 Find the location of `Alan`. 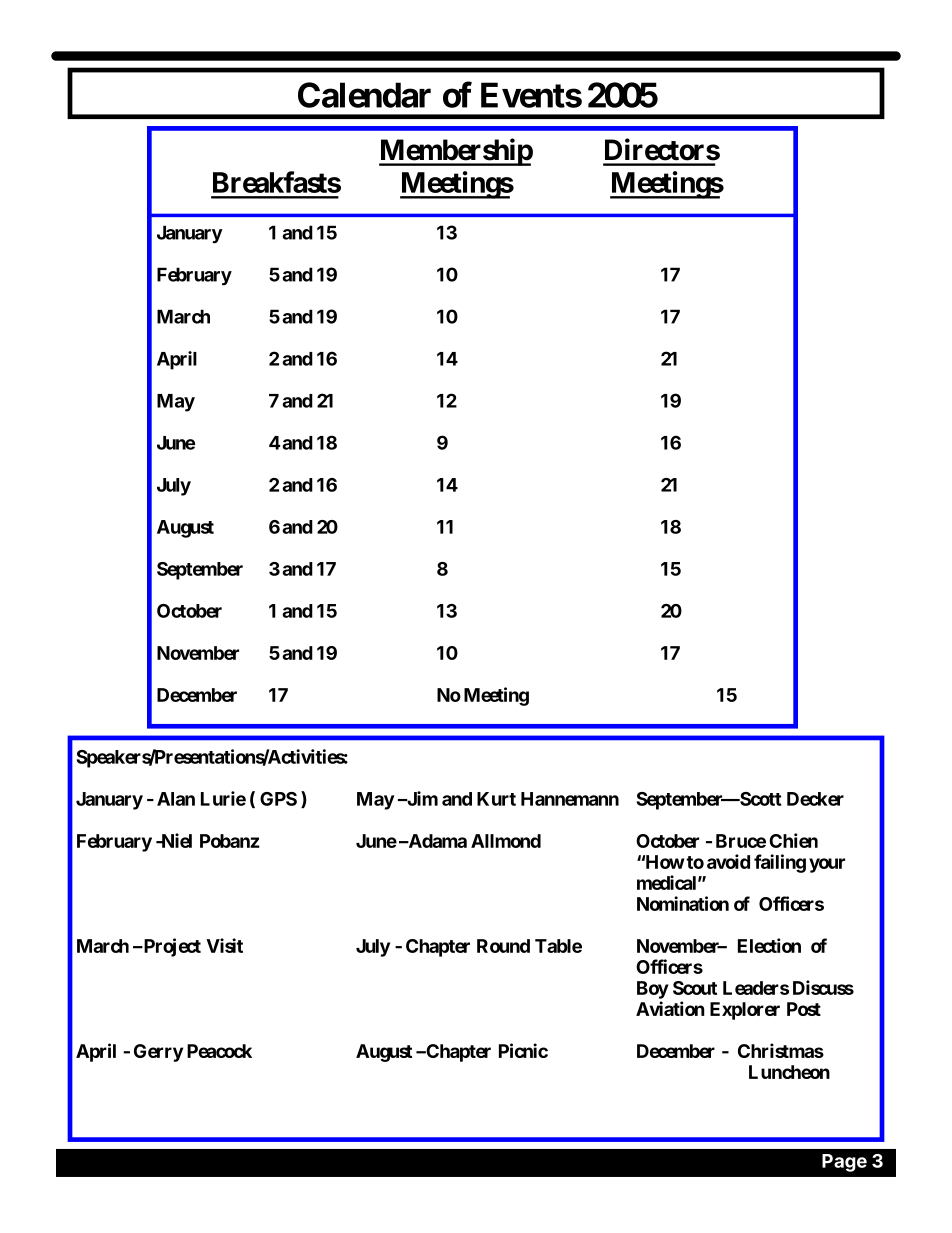

Alan is located at coordinates (176, 799).
